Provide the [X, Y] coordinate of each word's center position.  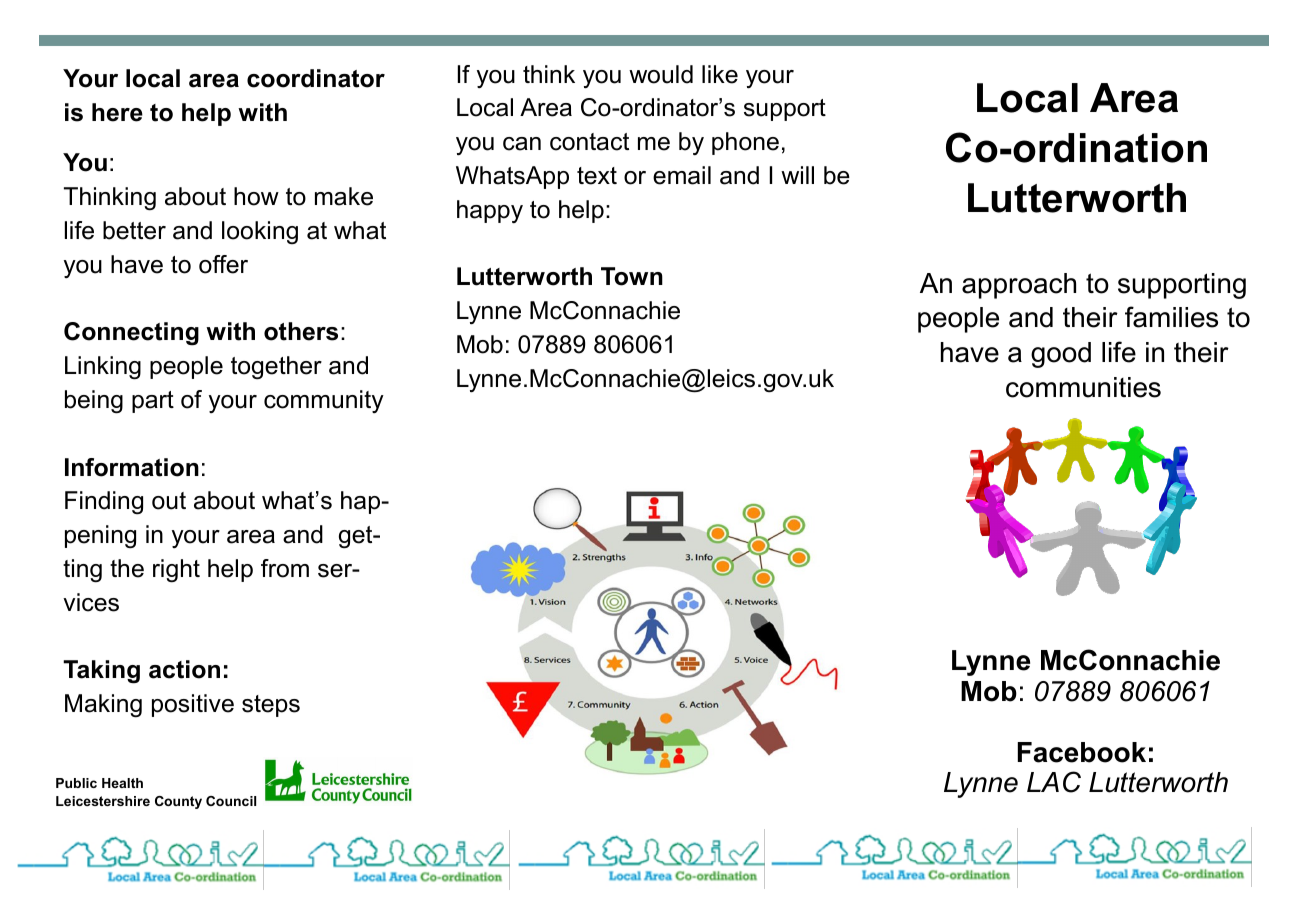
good [1061, 355]
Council [231, 801]
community [324, 401]
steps [271, 706]
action [184, 669]
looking [260, 232]
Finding [104, 503]
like [720, 74]
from [285, 568]
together [276, 368]
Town [632, 276]
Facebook [1082, 752]
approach [1019, 286]
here [117, 112]
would [661, 74]
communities [1083, 387]
